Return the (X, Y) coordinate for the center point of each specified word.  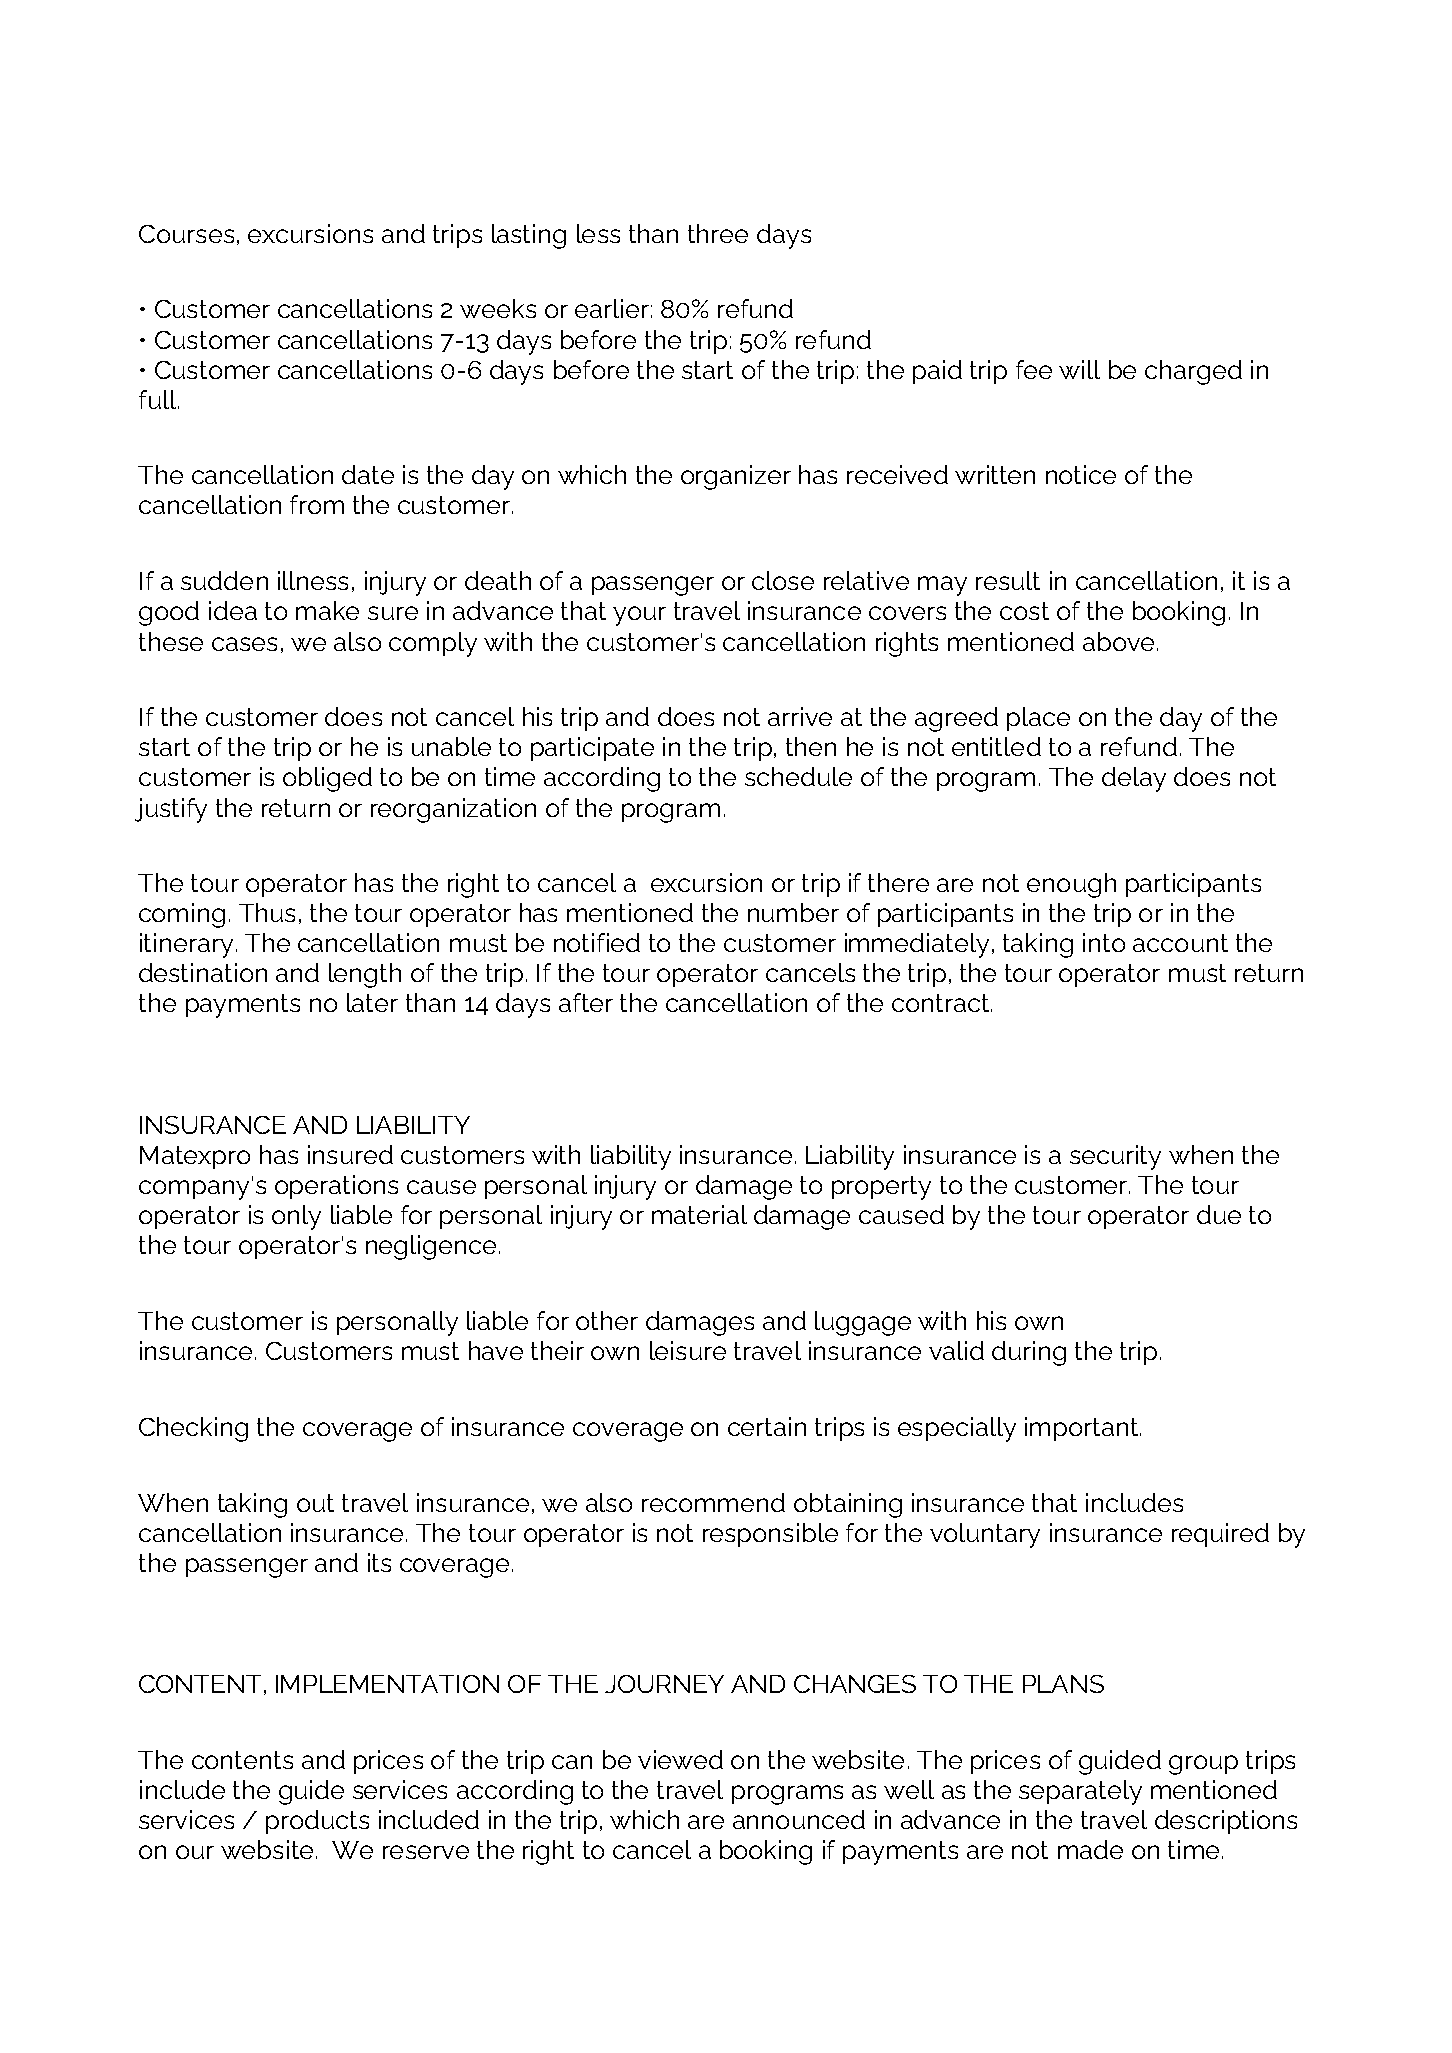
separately (1080, 1792)
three (718, 233)
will (1079, 369)
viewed (680, 1759)
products (317, 1822)
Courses (186, 234)
